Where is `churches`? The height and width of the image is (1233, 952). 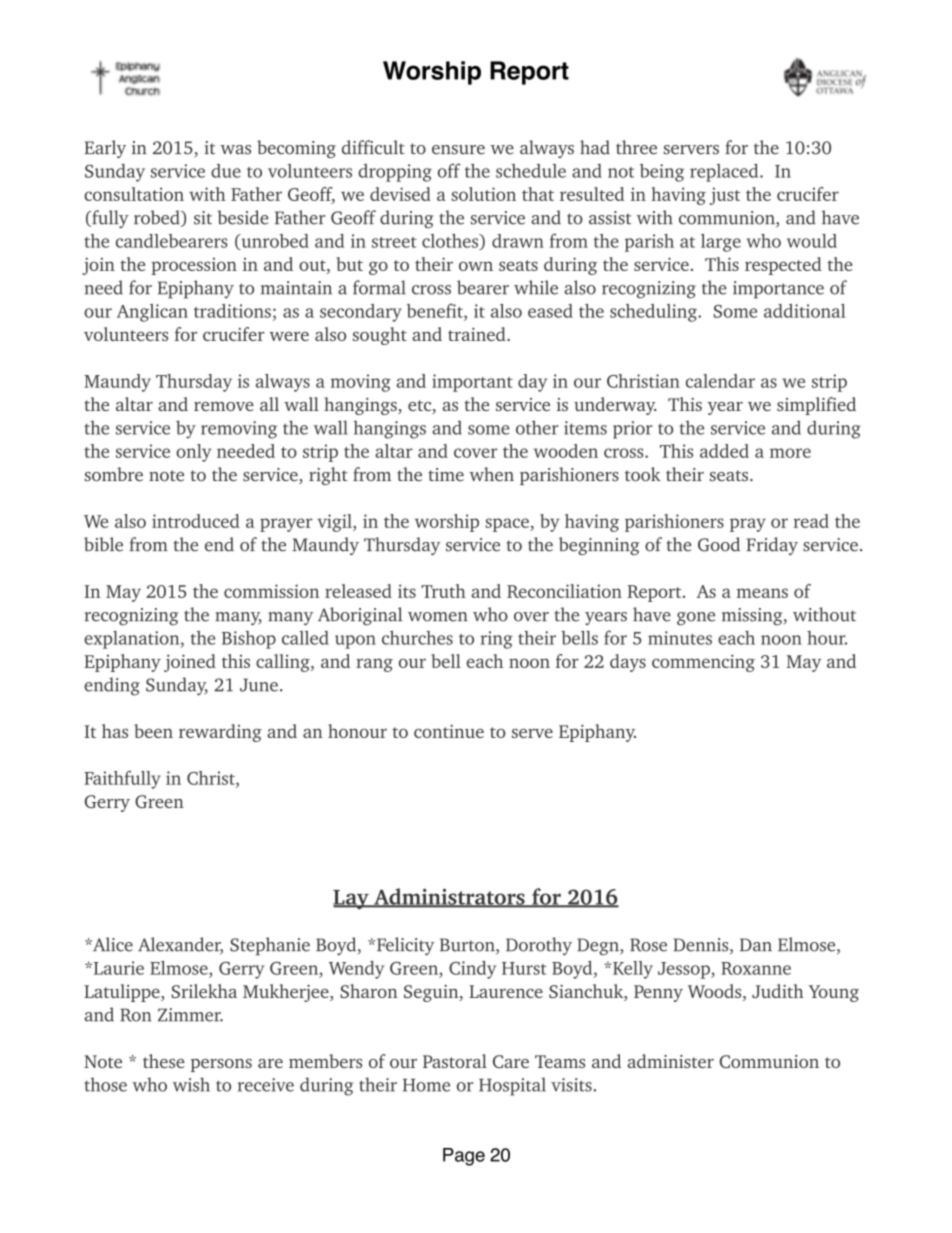 churches is located at coordinates (417, 638).
